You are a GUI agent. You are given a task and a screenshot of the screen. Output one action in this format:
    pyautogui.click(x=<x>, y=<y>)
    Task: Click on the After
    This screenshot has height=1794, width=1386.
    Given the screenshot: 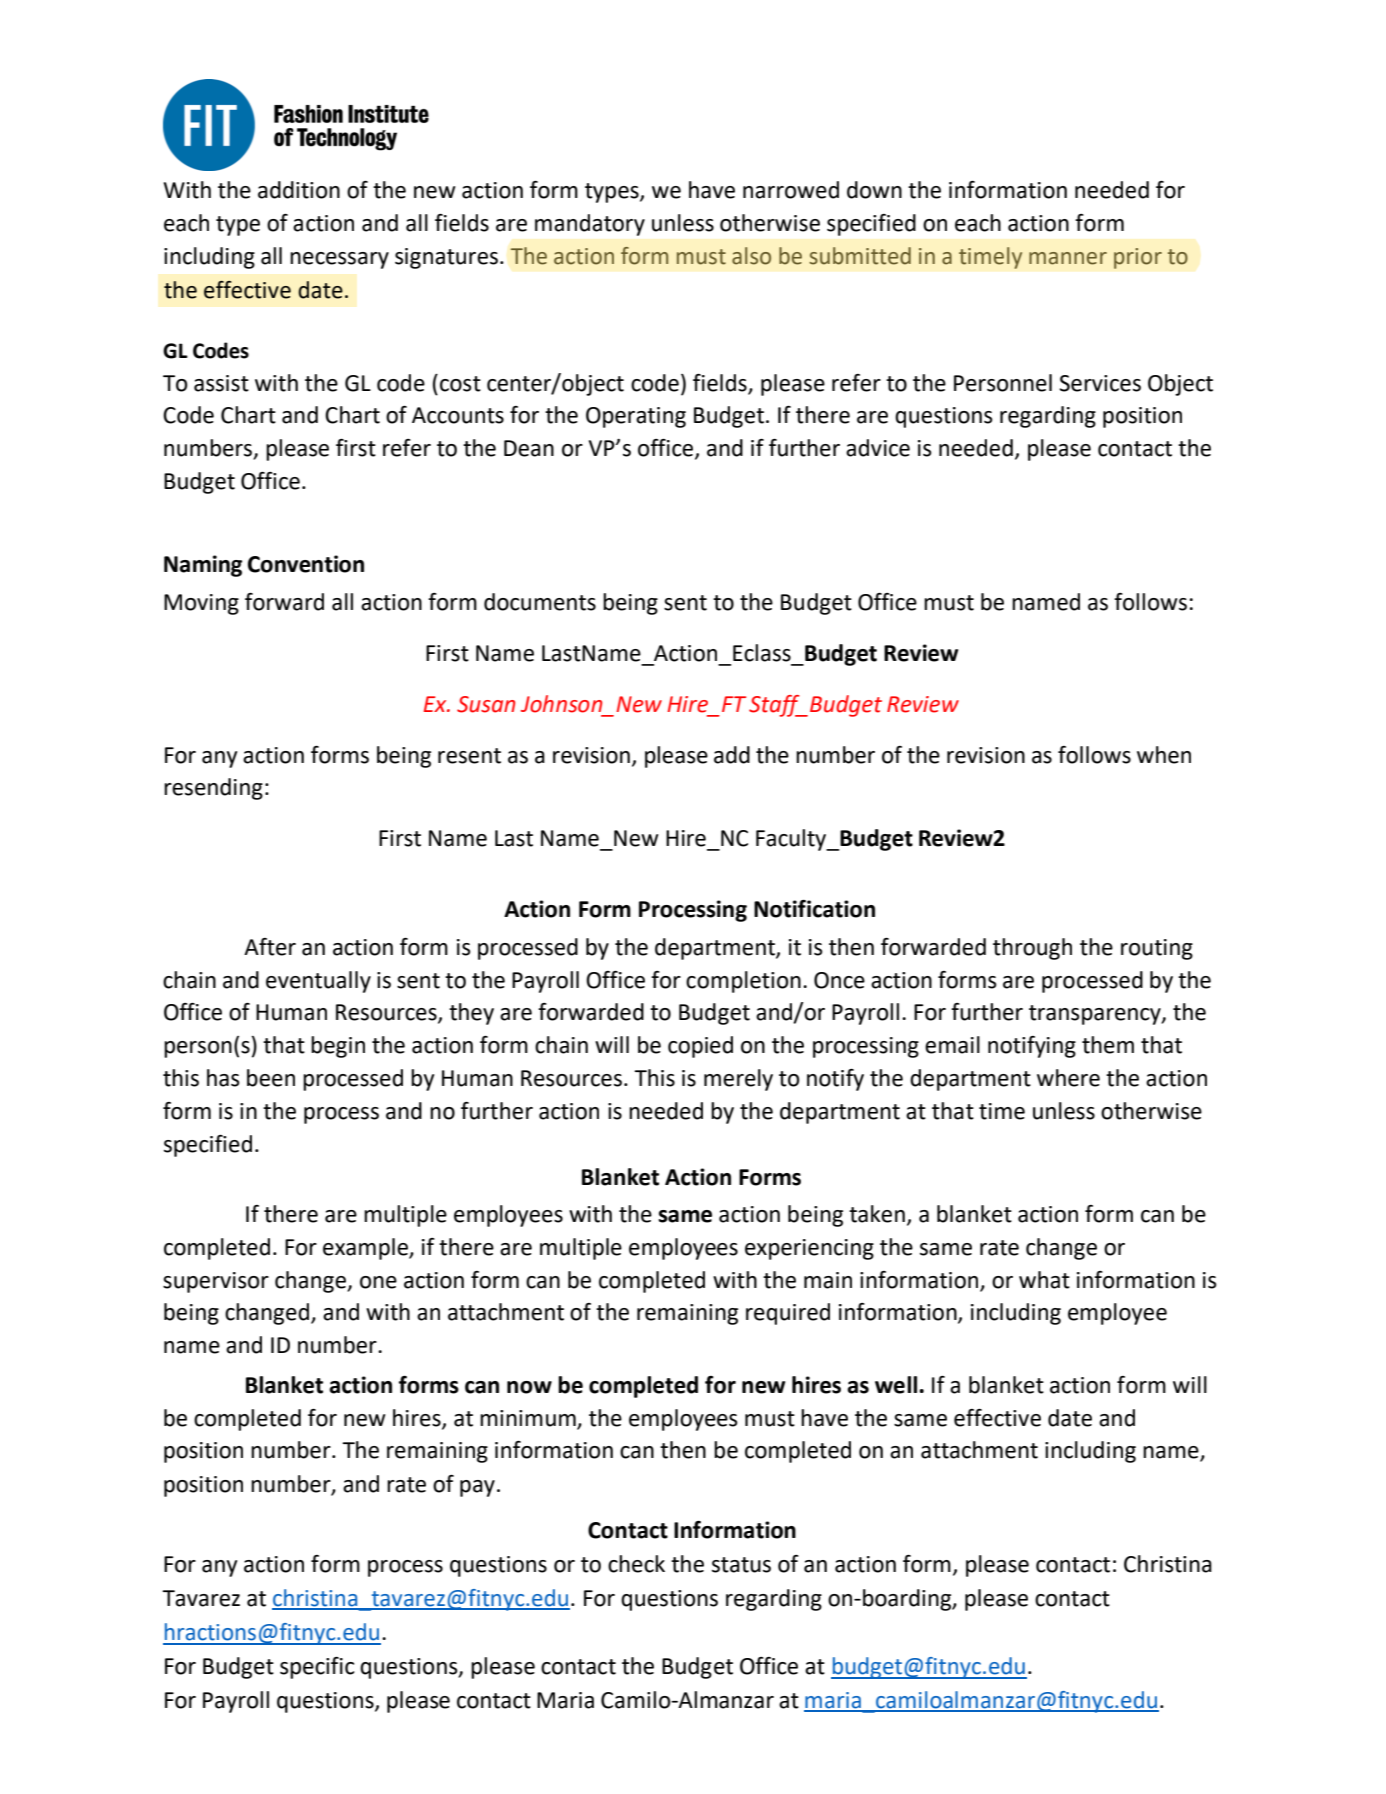 What is the action you would take?
    pyautogui.click(x=270, y=947)
